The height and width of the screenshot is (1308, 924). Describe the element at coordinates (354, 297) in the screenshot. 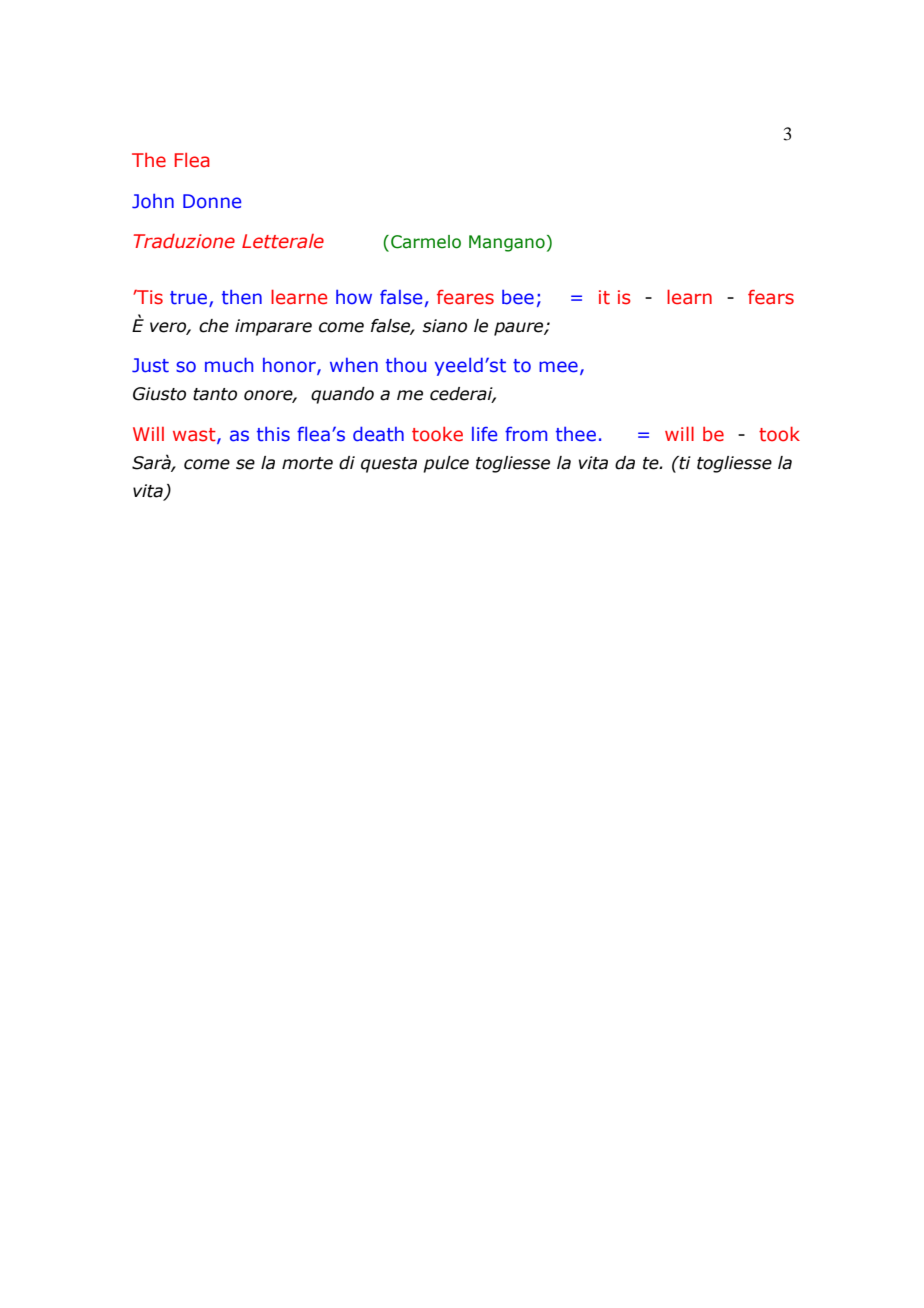

I see `how` at that location.
